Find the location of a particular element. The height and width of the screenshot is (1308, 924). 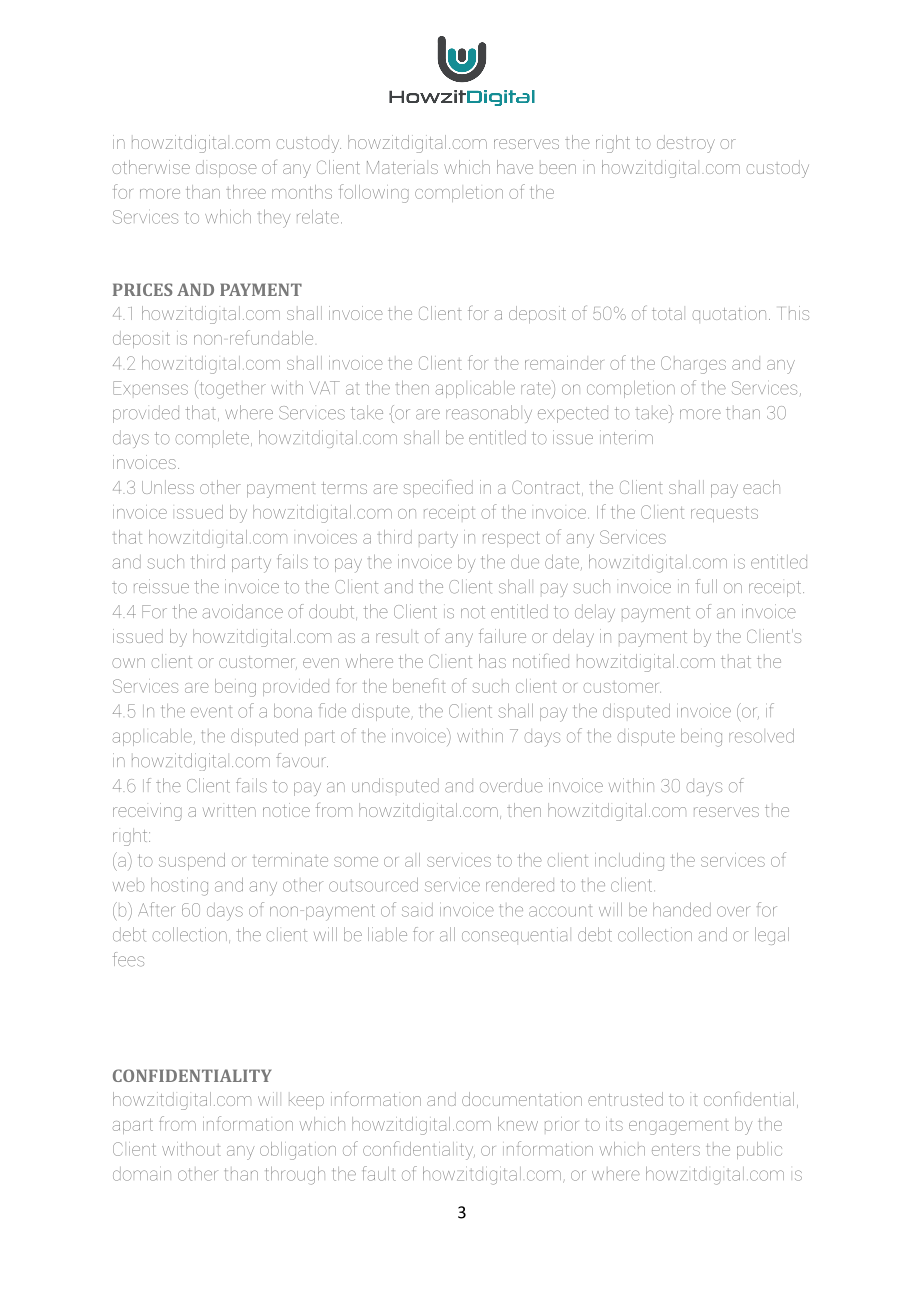

has is located at coordinates (492, 661).
